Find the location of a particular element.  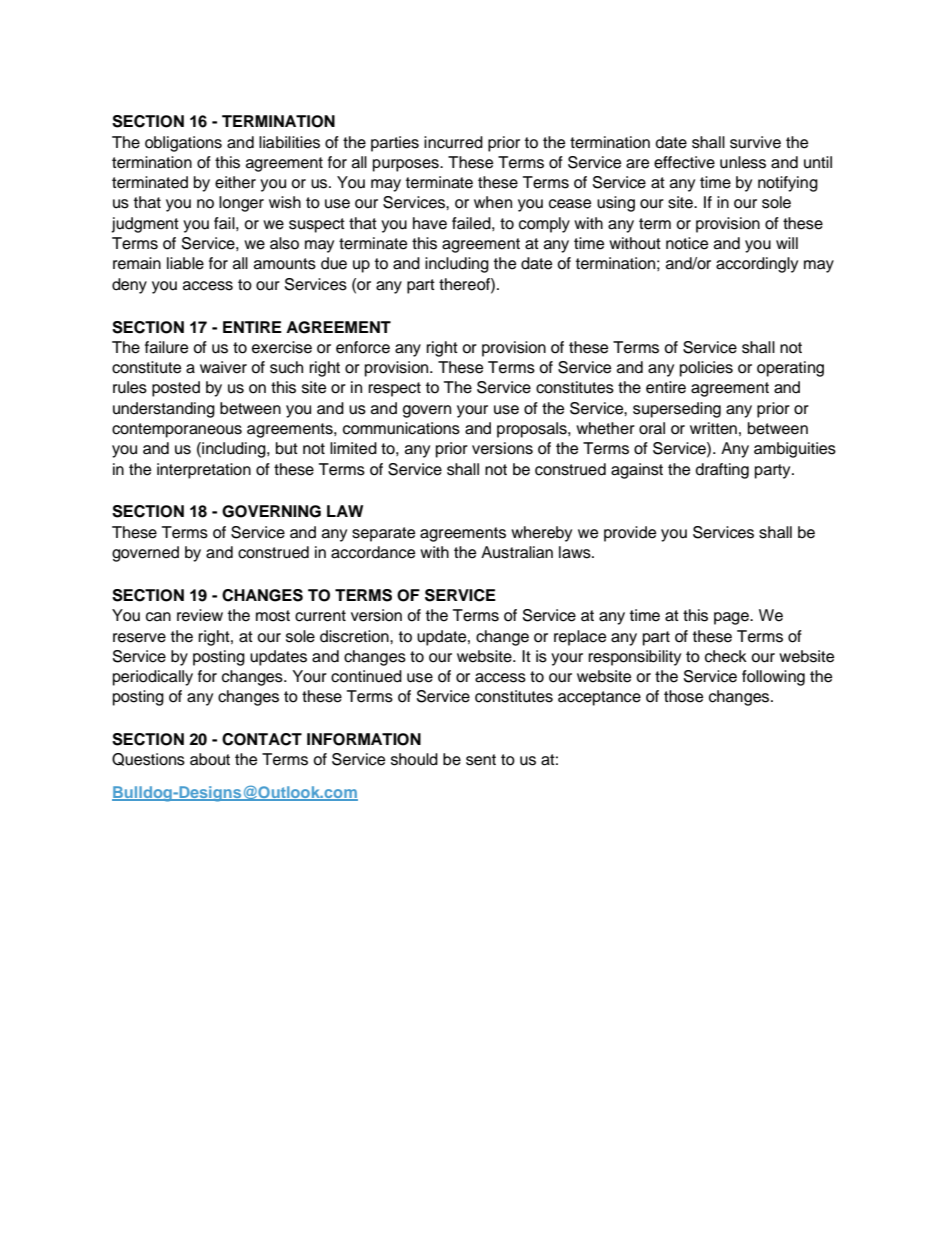

incurred is located at coordinates (453, 142).
